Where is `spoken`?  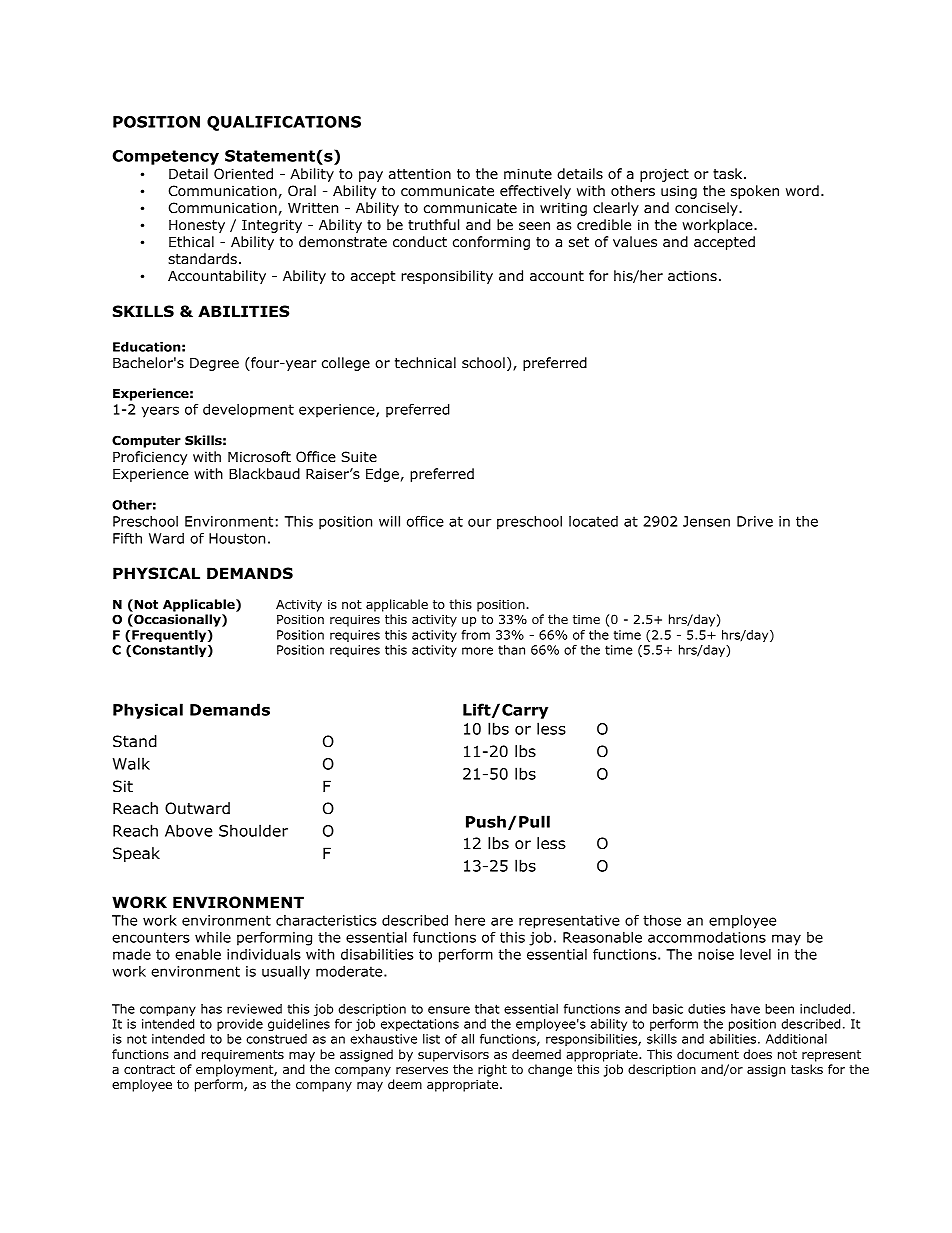
spoken is located at coordinates (755, 192).
